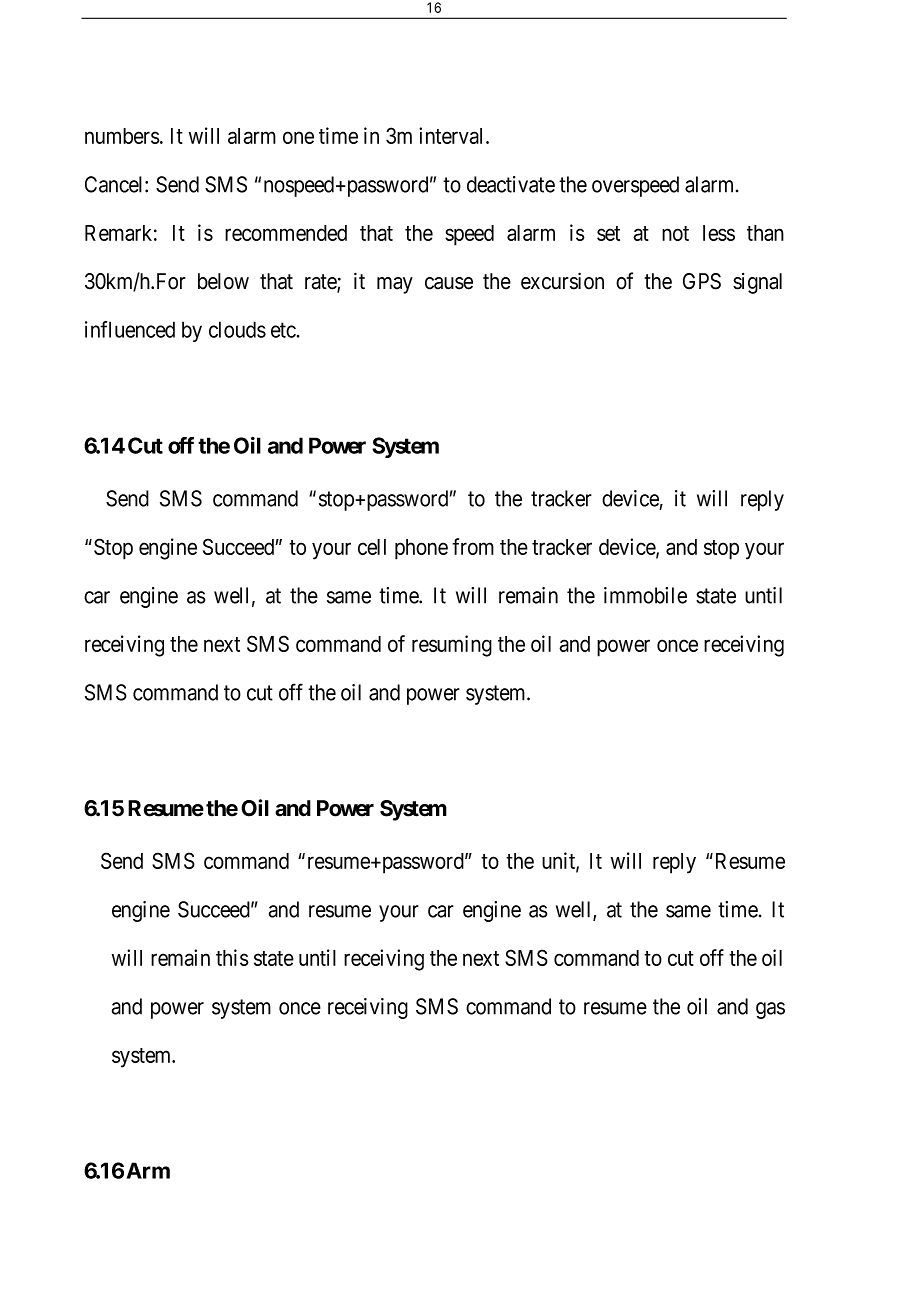  What do you see at coordinates (232, 957) in the screenshot?
I see `this` at bounding box center [232, 957].
